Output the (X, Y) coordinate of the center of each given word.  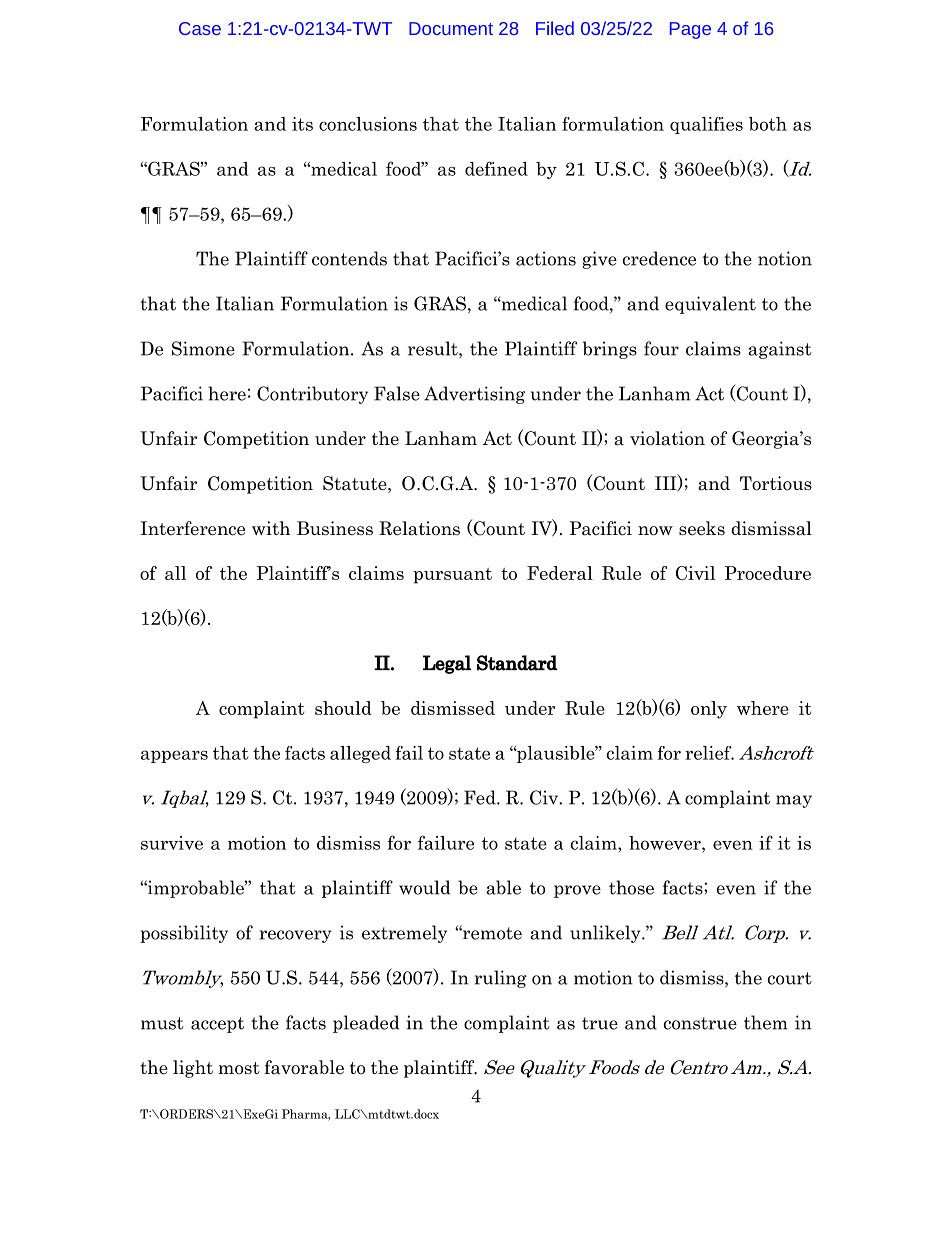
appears (174, 756)
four (661, 348)
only (709, 710)
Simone (203, 348)
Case (200, 28)
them (766, 1022)
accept (217, 1025)
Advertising (474, 395)
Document (451, 28)
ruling (500, 979)
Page (690, 30)
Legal (447, 664)
